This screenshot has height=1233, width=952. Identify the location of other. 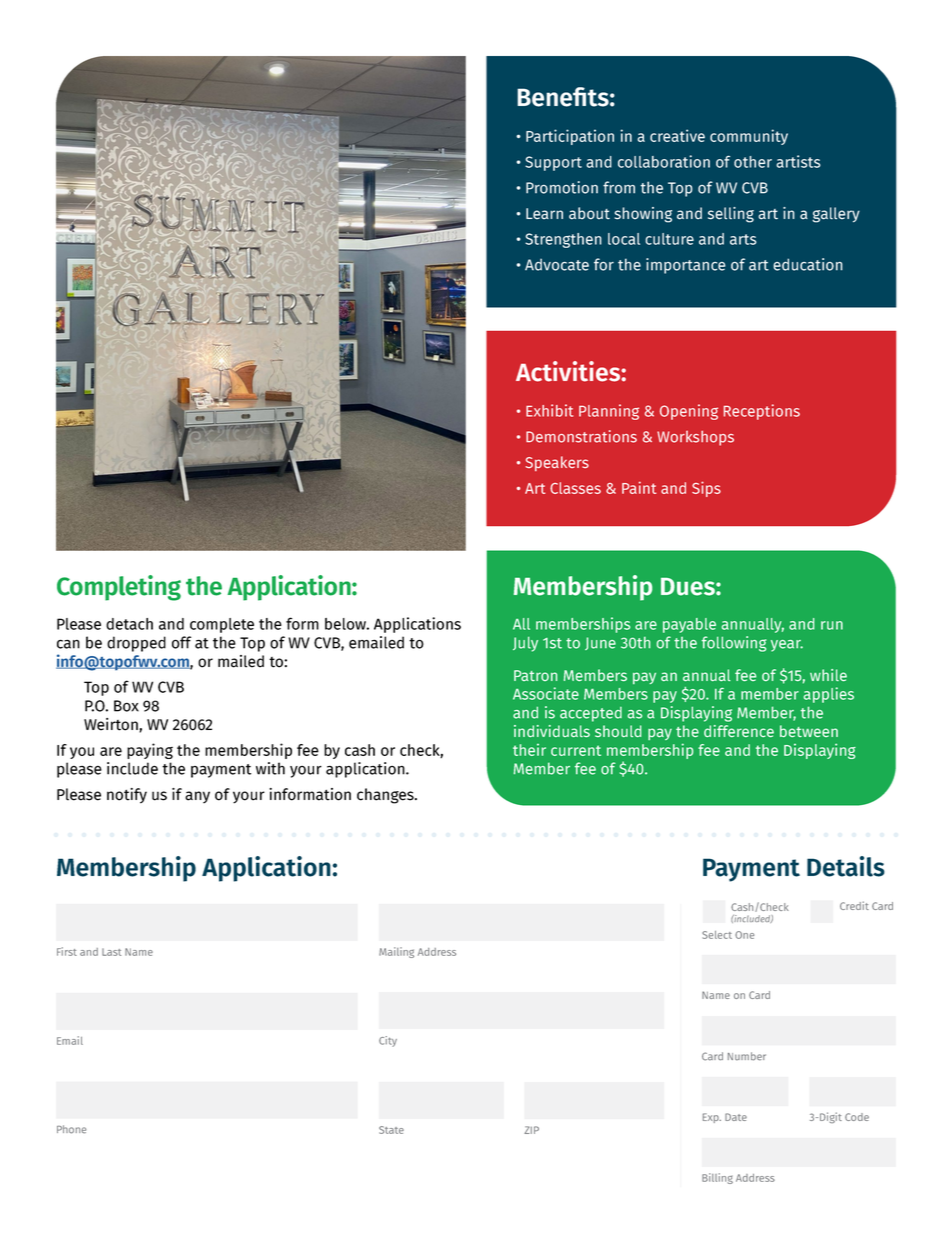
(753, 162).
